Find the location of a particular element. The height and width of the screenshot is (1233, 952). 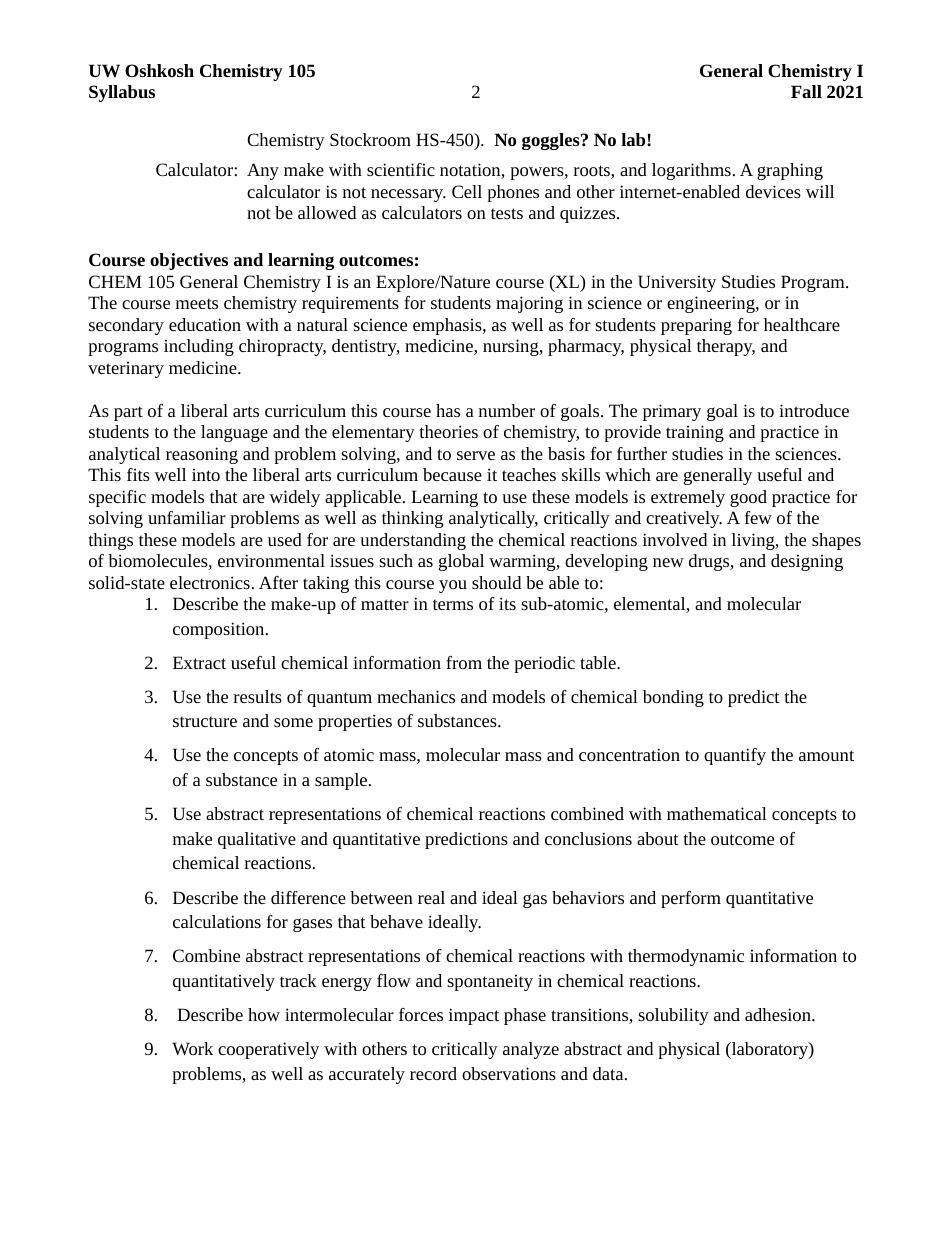

conclusions is located at coordinates (588, 838).
